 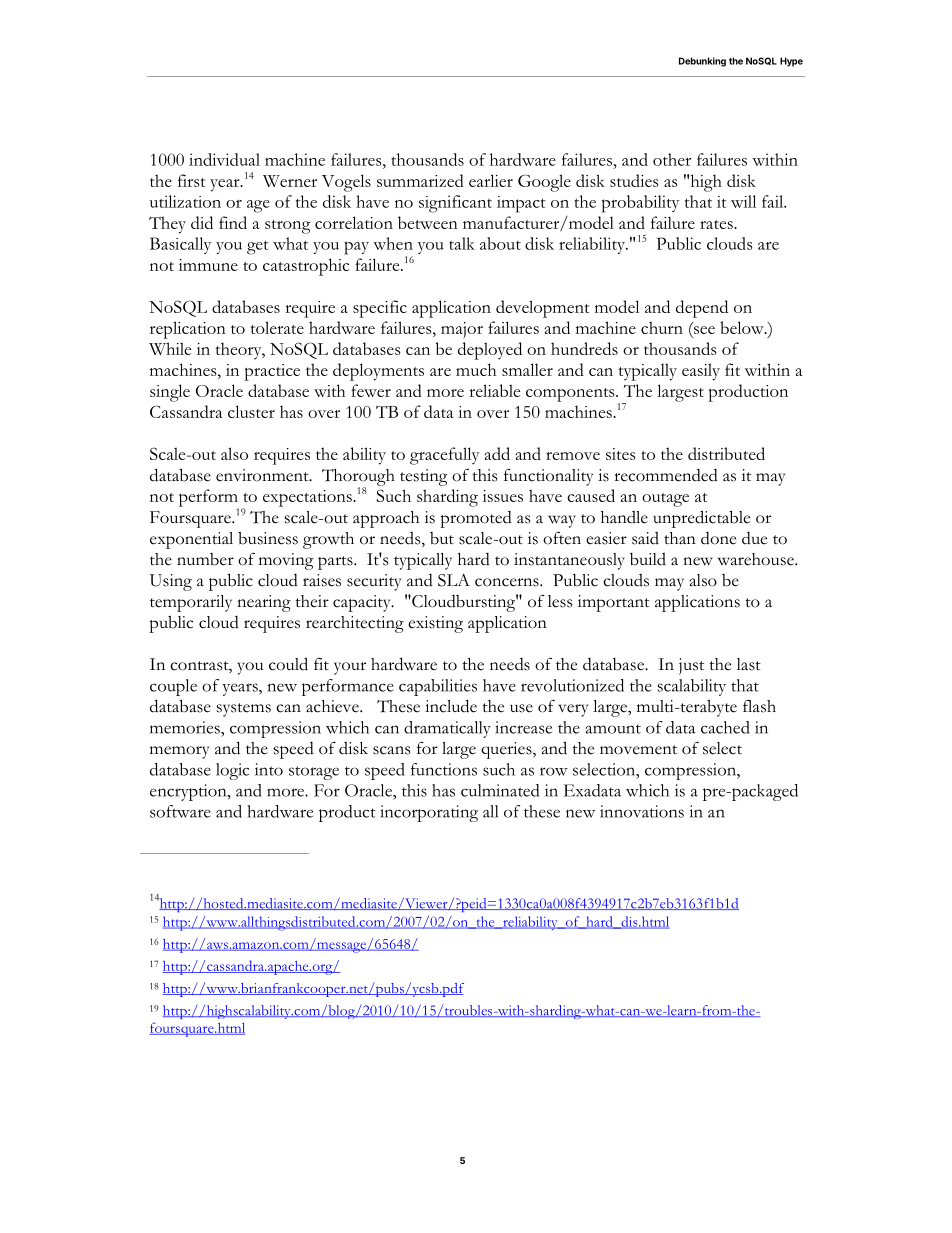 I want to click on recommended, so click(x=666, y=475).
